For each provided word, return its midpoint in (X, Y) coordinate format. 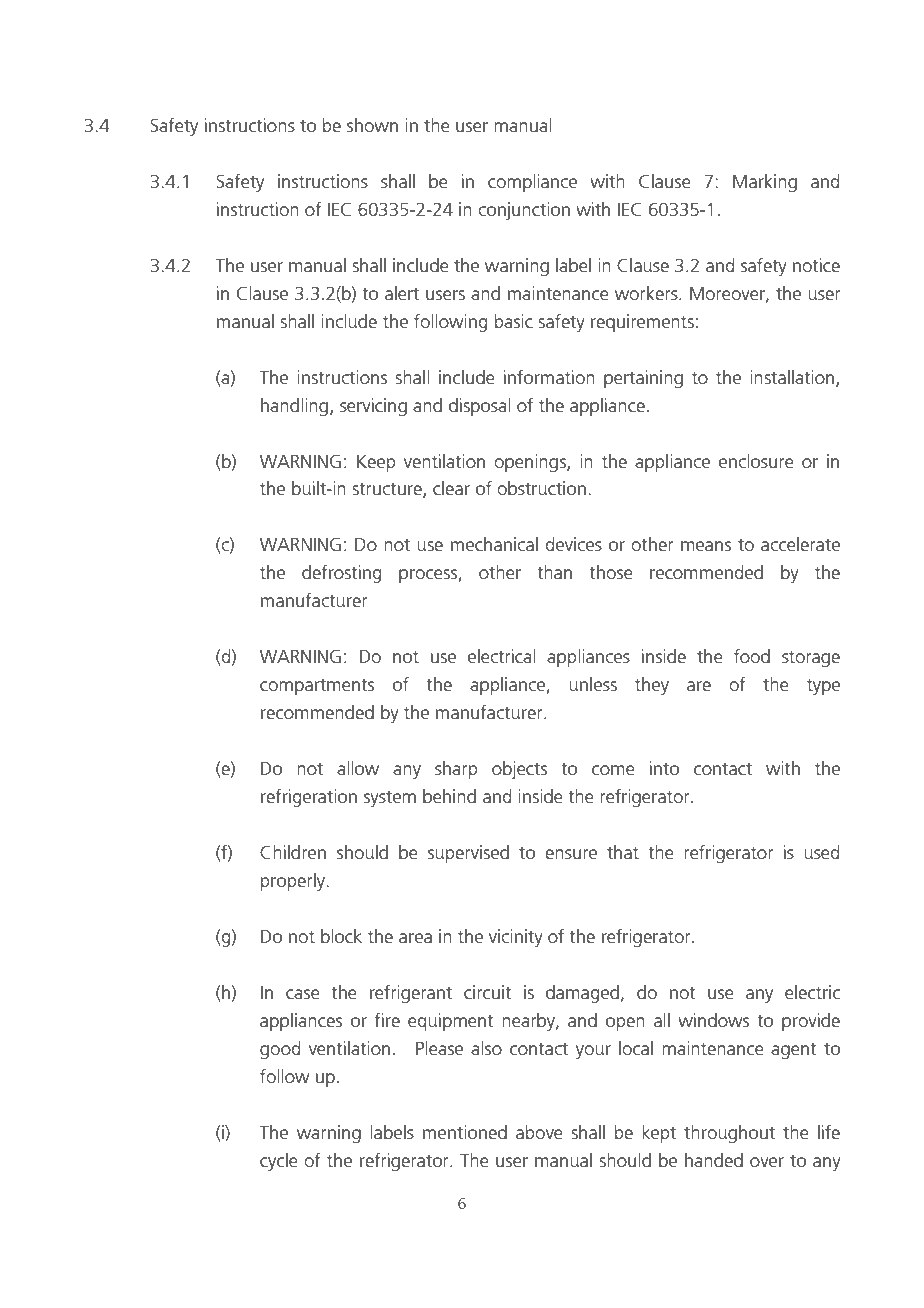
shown (372, 125)
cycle (279, 1162)
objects (519, 770)
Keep (376, 463)
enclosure (756, 461)
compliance (532, 183)
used (821, 852)
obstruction (541, 488)
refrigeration (309, 798)
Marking (765, 183)
